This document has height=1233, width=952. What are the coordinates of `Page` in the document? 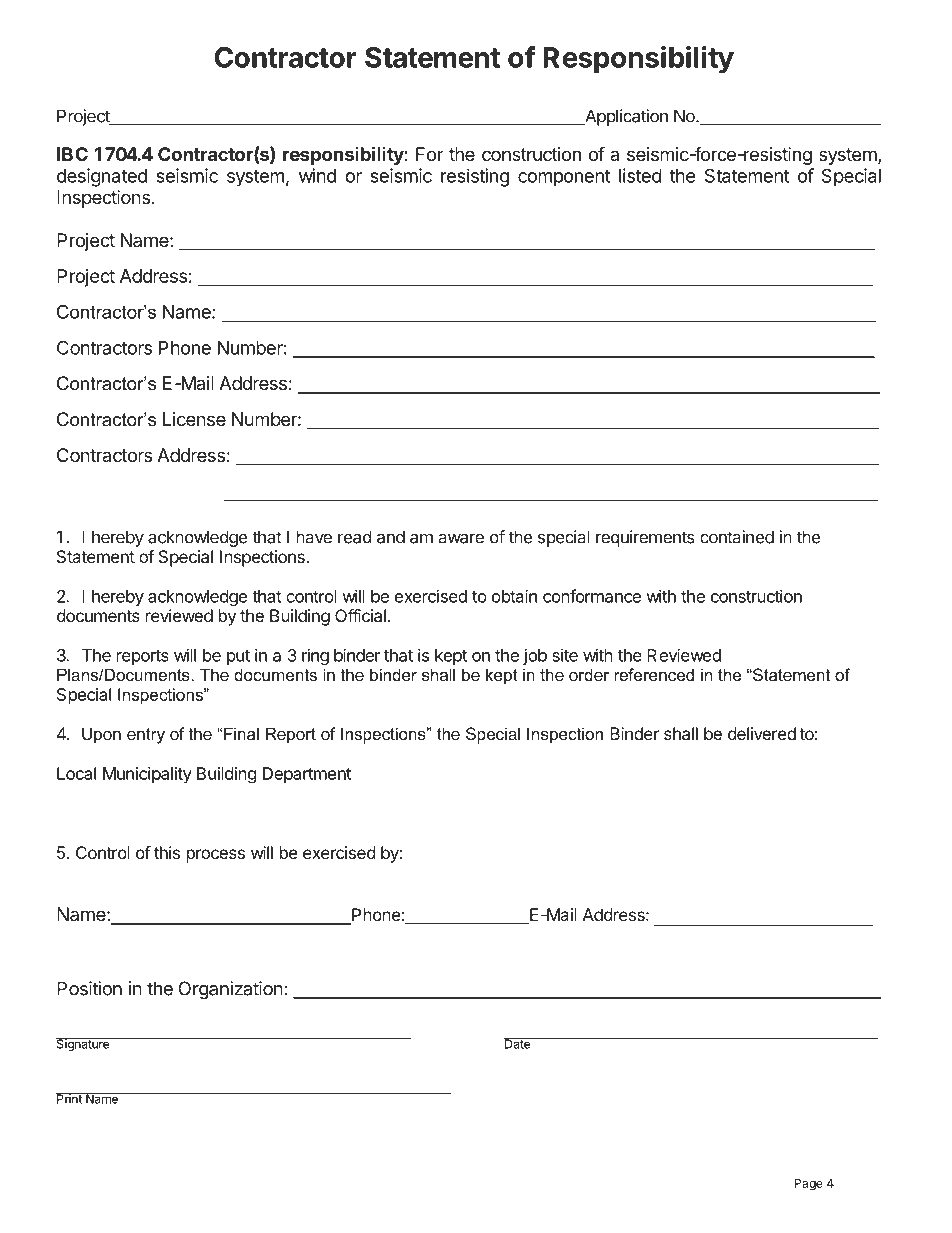 It's located at (809, 1184).
